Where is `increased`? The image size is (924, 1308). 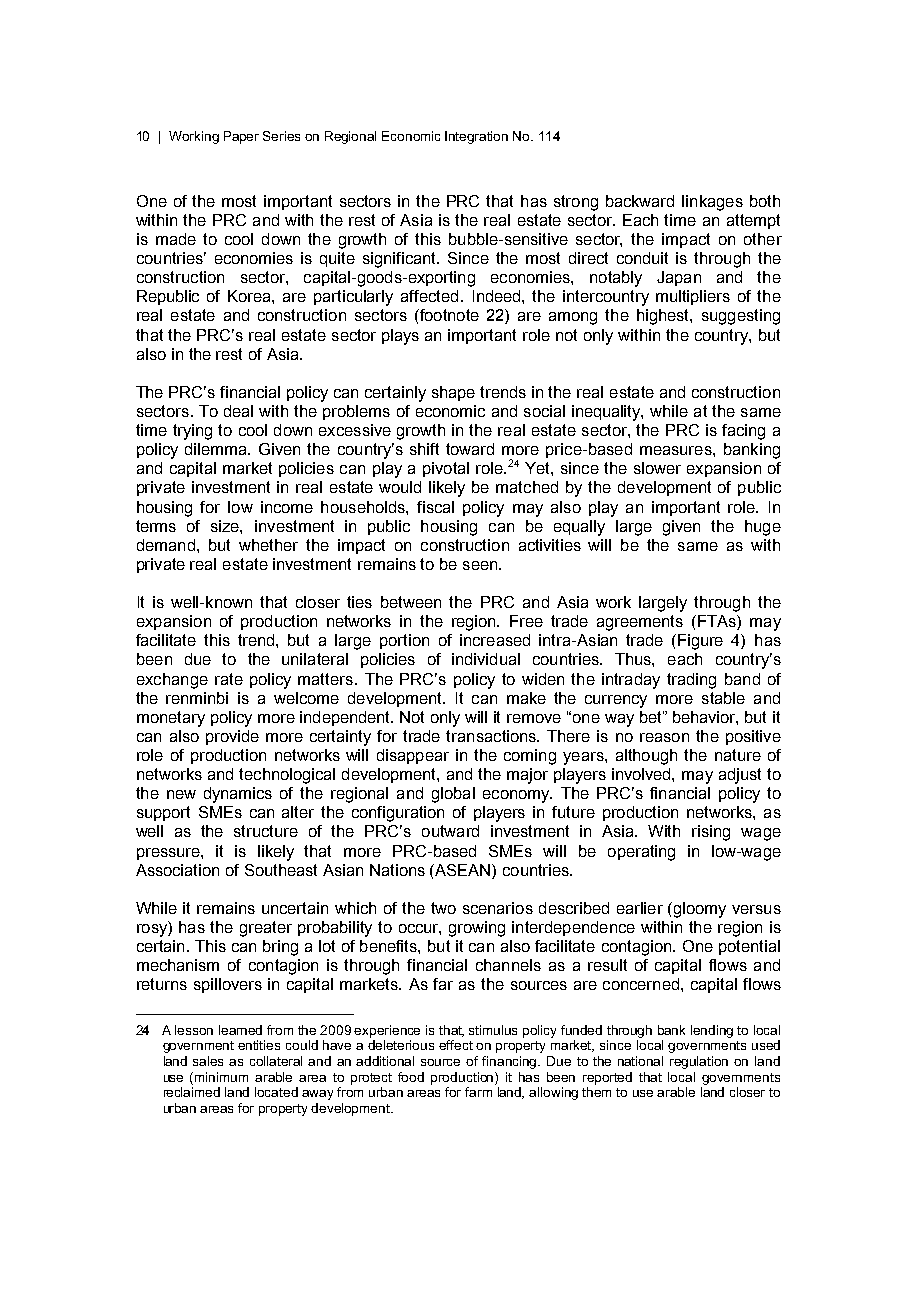 increased is located at coordinates (495, 640).
